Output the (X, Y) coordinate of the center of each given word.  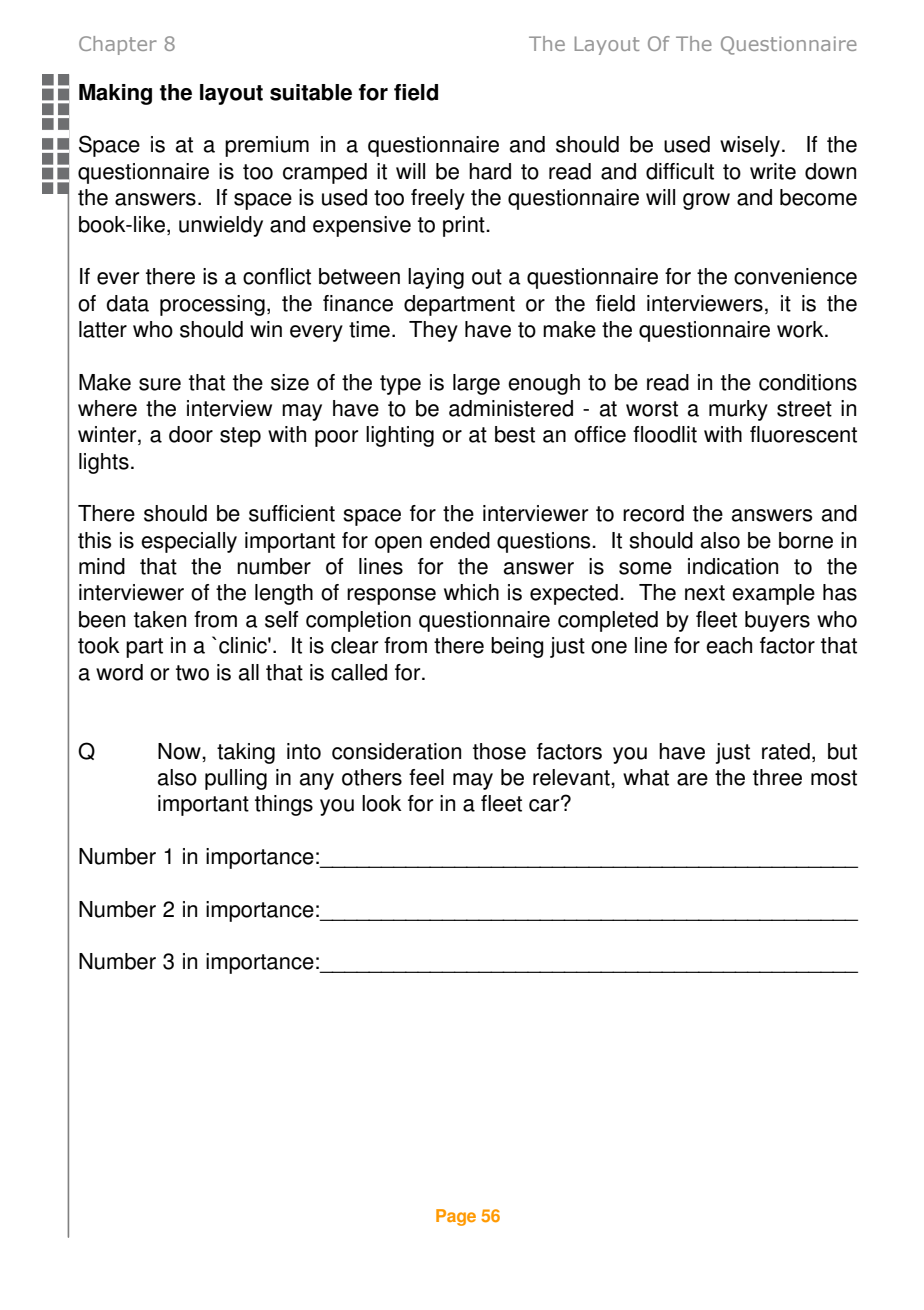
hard (490, 171)
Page (456, 1217)
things (284, 805)
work (801, 329)
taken (160, 619)
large (476, 384)
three (777, 777)
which (471, 592)
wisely (750, 146)
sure (160, 384)
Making (115, 94)
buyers (777, 621)
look (382, 803)
